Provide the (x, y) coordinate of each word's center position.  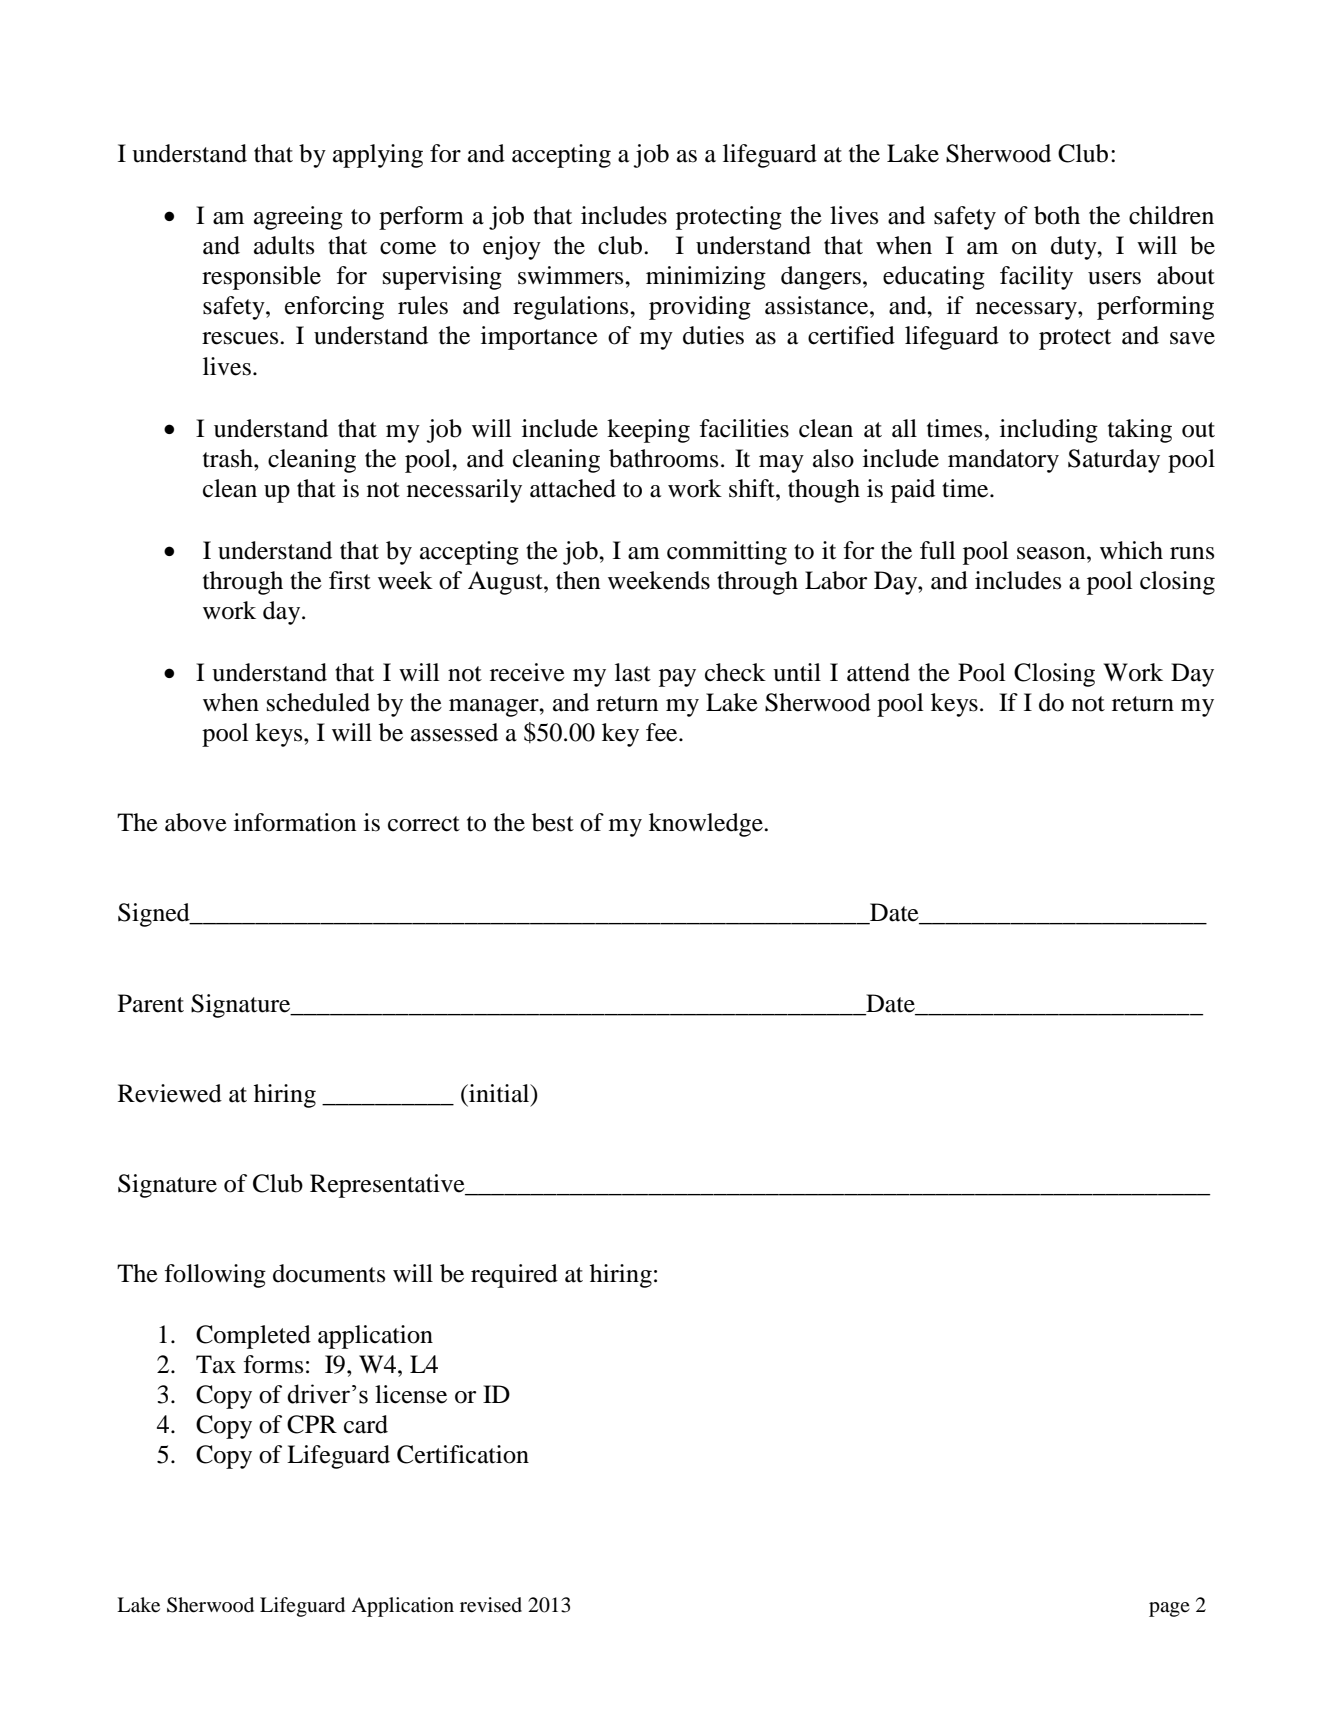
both (1057, 215)
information (295, 822)
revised (491, 1605)
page (1169, 1609)
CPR (312, 1424)
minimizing (706, 278)
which (1131, 550)
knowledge (707, 825)
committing (727, 553)
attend (878, 672)
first (350, 580)
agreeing (298, 218)
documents (329, 1273)
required (514, 1276)
